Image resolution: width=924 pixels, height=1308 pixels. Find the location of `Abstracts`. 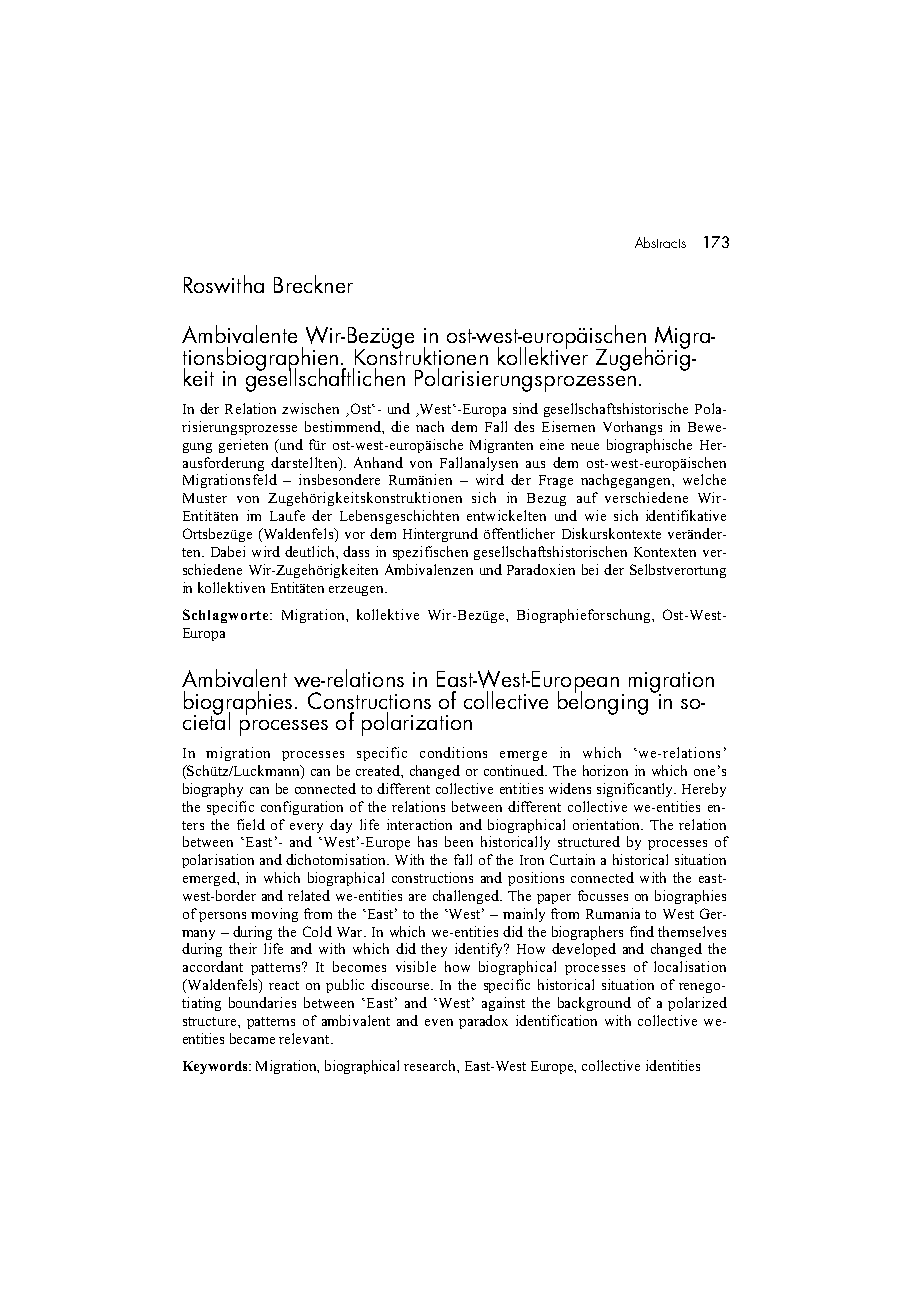

Abstracts is located at coordinates (660, 242).
